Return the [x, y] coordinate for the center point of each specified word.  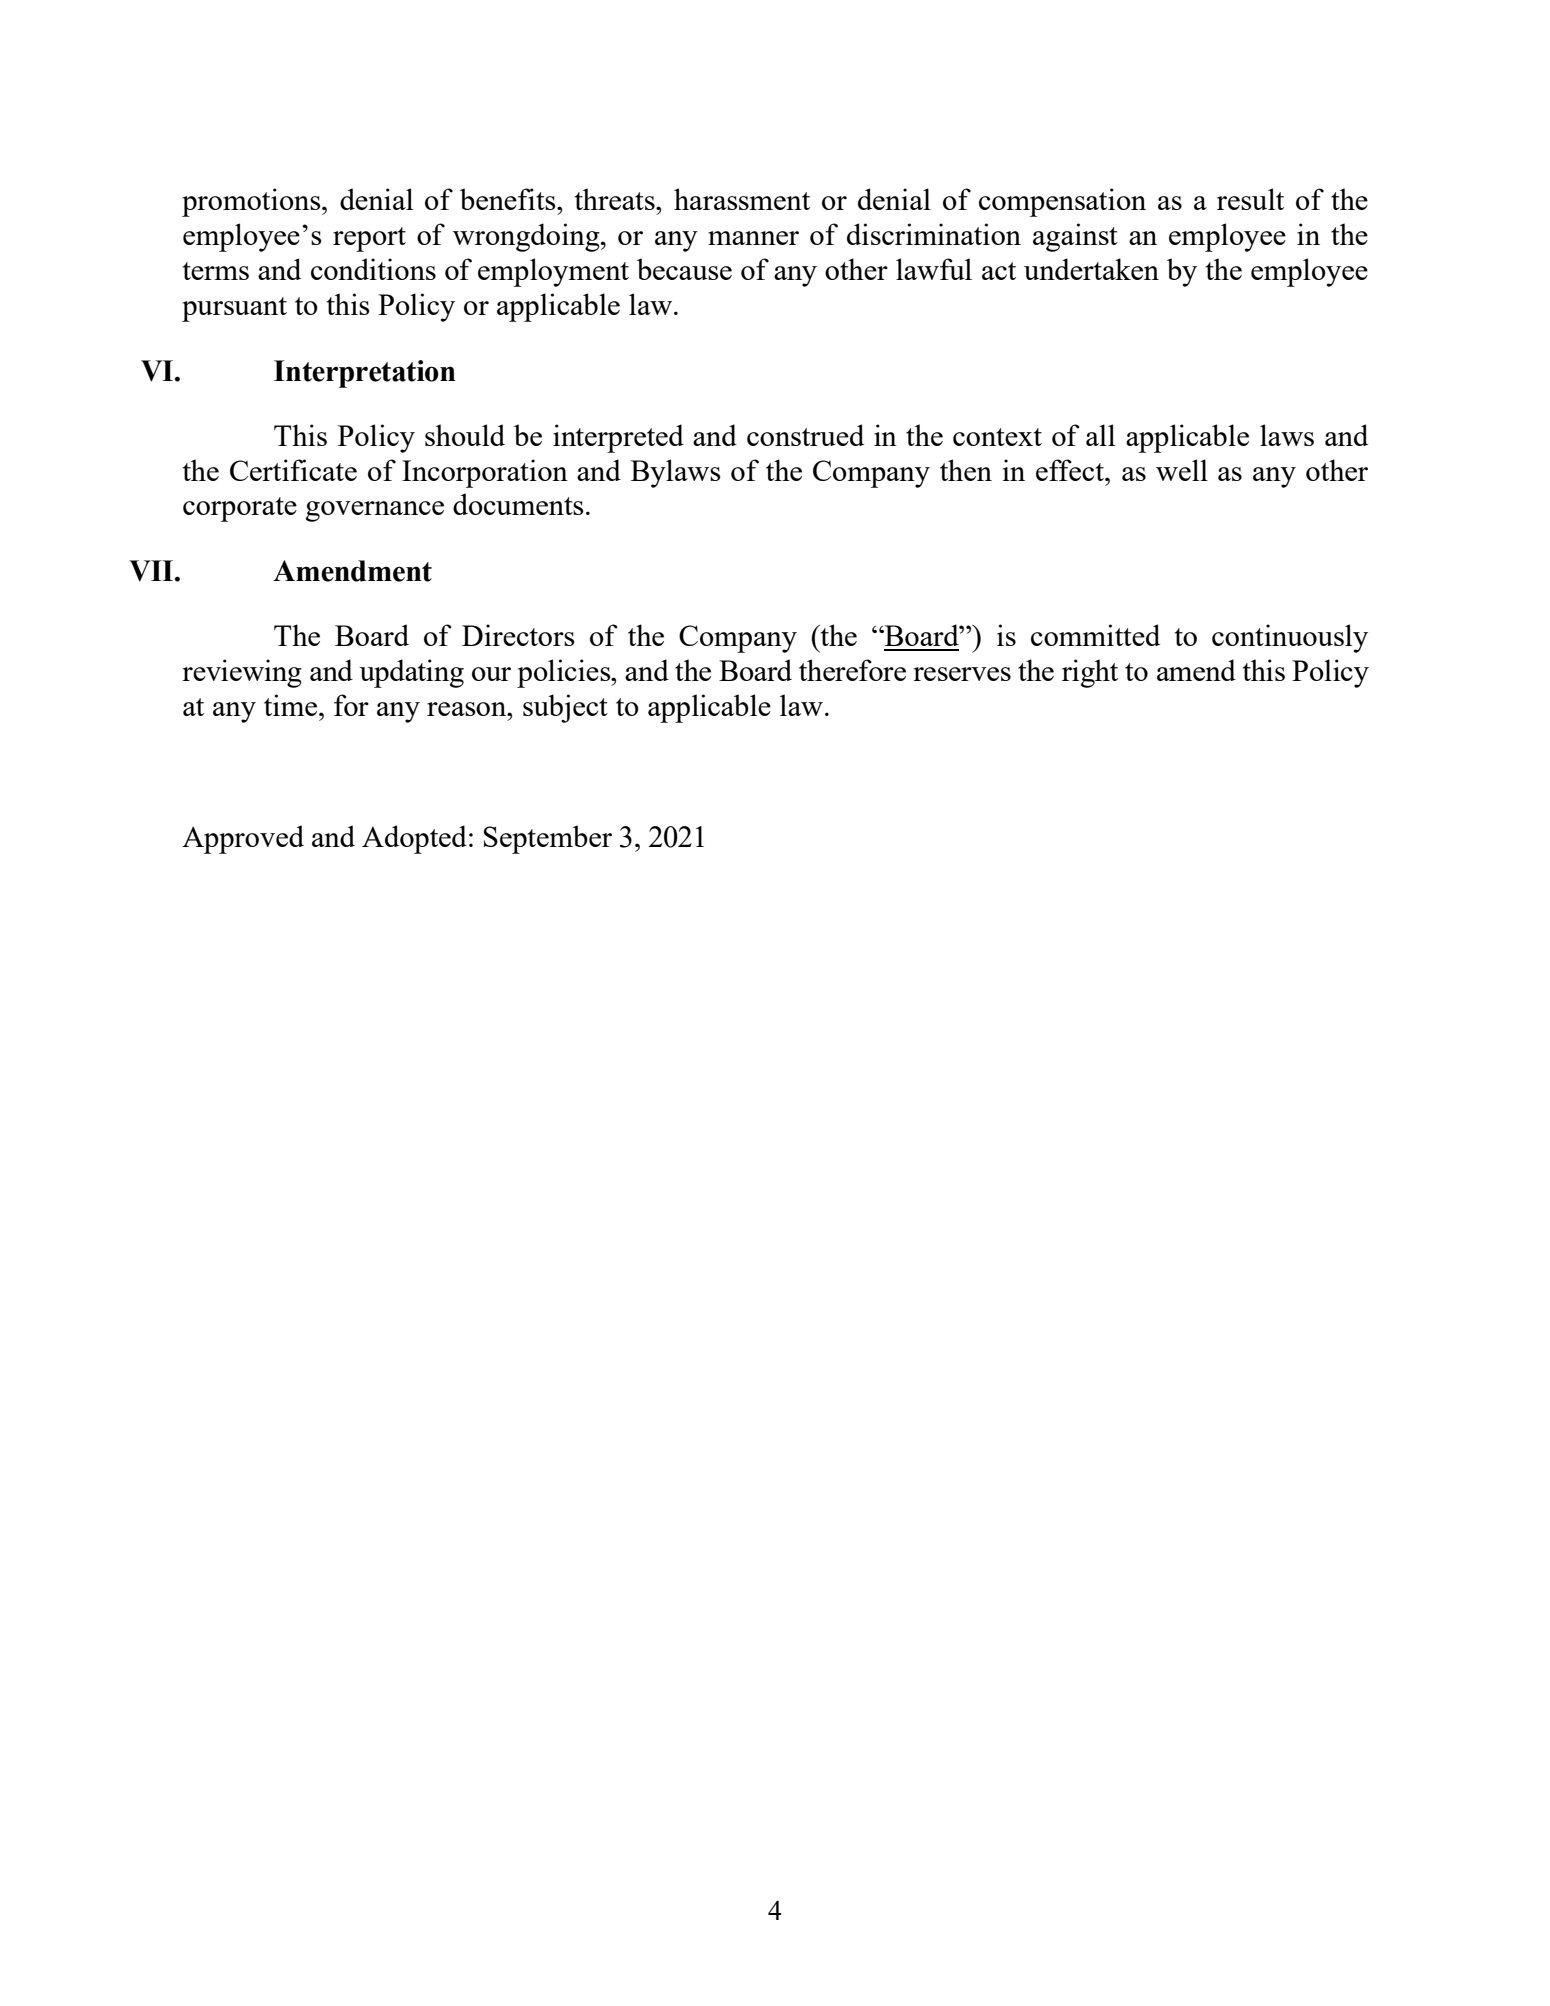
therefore [852, 670]
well [1182, 470]
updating [411, 673]
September [547, 839]
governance [375, 511]
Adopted [414, 839]
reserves [962, 674]
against [1075, 237]
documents [518, 504]
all [1100, 435]
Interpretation [365, 374]
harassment [742, 199]
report [369, 239]
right [1090, 673]
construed [805, 435]
